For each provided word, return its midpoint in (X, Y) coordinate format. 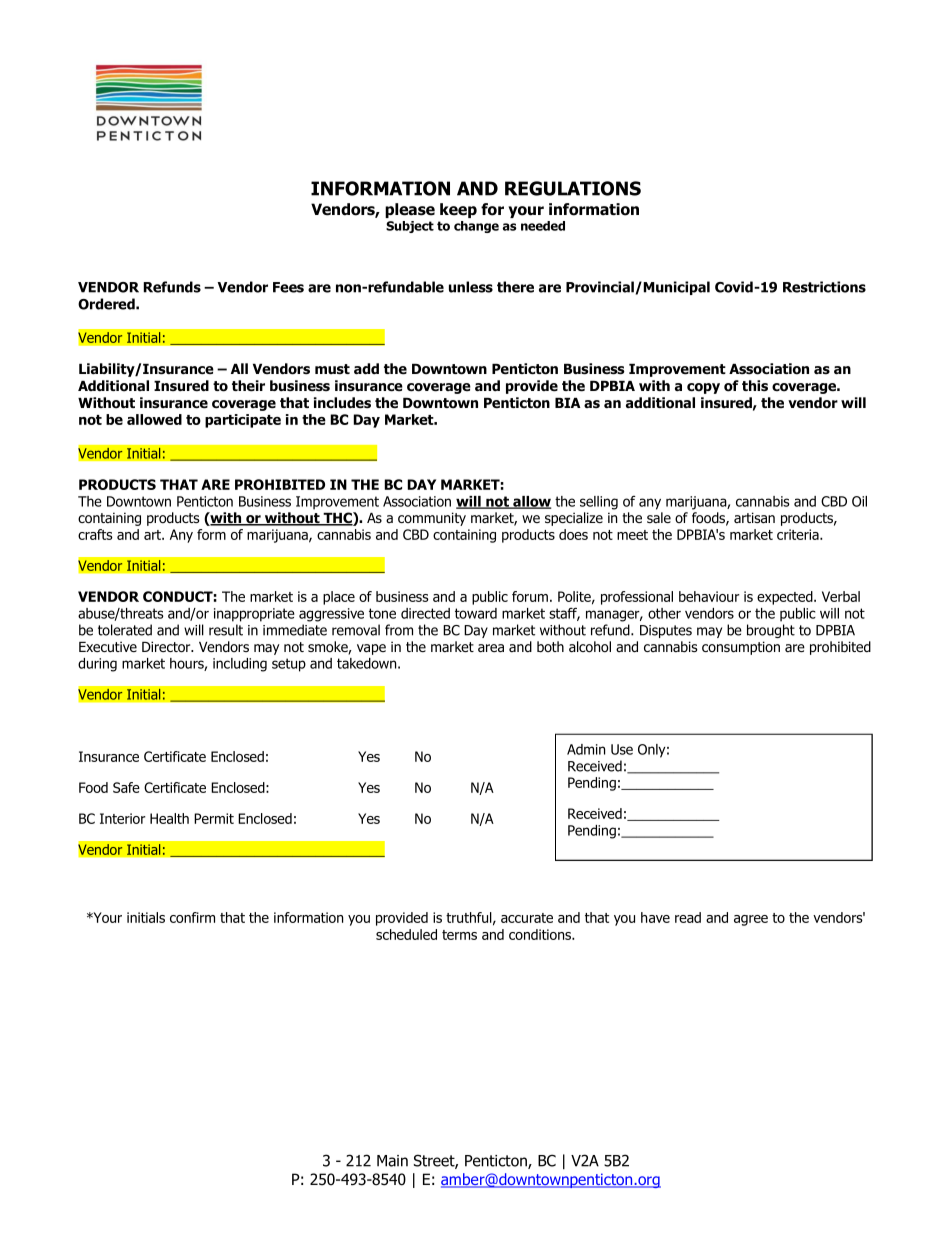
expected (786, 598)
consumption (741, 648)
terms (459, 935)
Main (392, 1161)
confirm (192, 917)
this (755, 386)
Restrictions (824, 287)
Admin (586, 749)
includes (342, 403)
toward (476, 613)
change (476, 227)
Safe (126, 787)
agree (751, 920)
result (226, 630)
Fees (288, 287)
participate (243, 421)
